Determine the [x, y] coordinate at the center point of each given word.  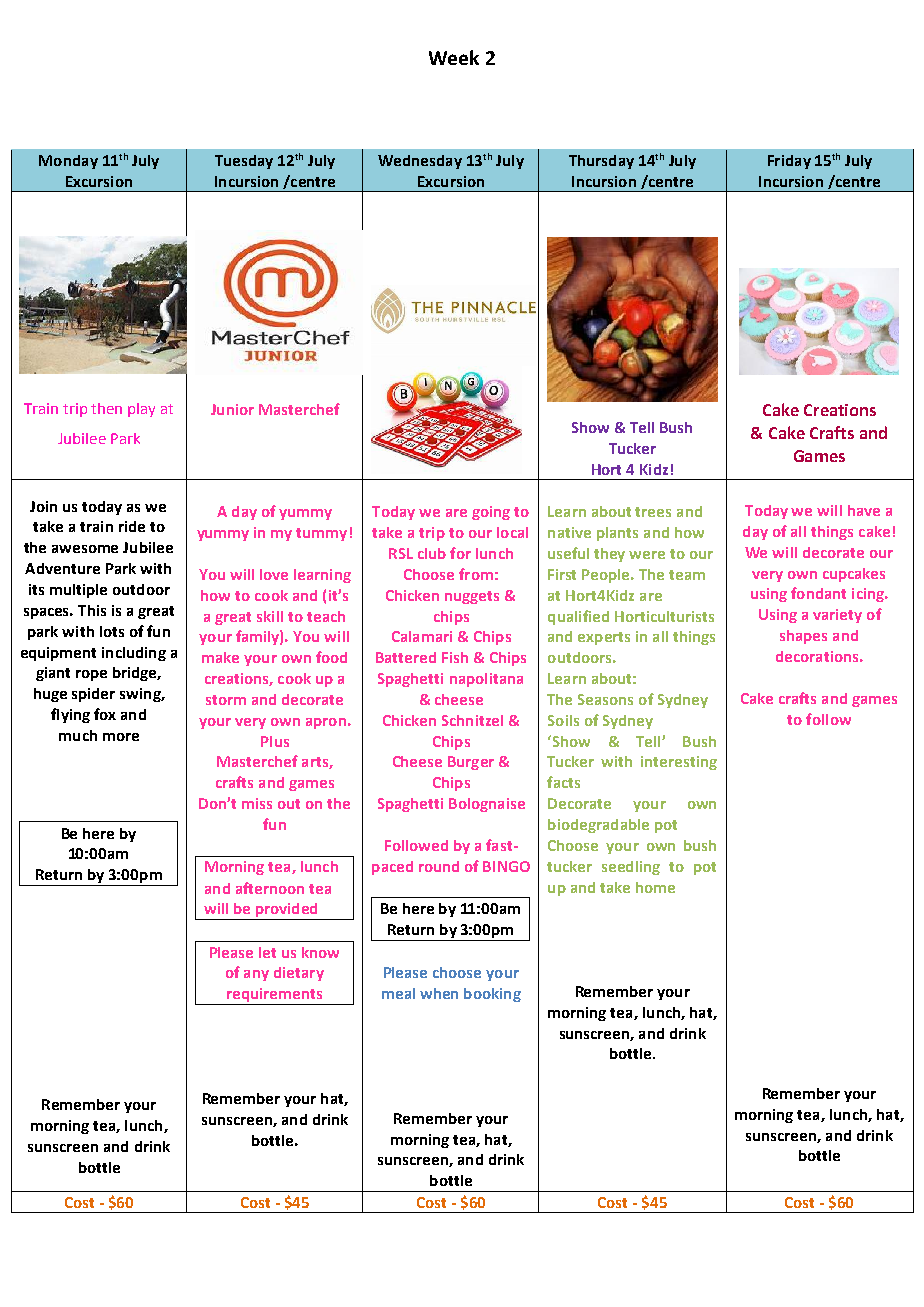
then [106, 408]
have [864, 510]
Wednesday [420, 162]
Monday [68, 162]
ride [132, 526]
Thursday [601, 162]
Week [454, 57]
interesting [679, 763]
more [121, 737]
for [460, 553]
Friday [789, 162]
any [256, 975]
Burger [471, 763]
